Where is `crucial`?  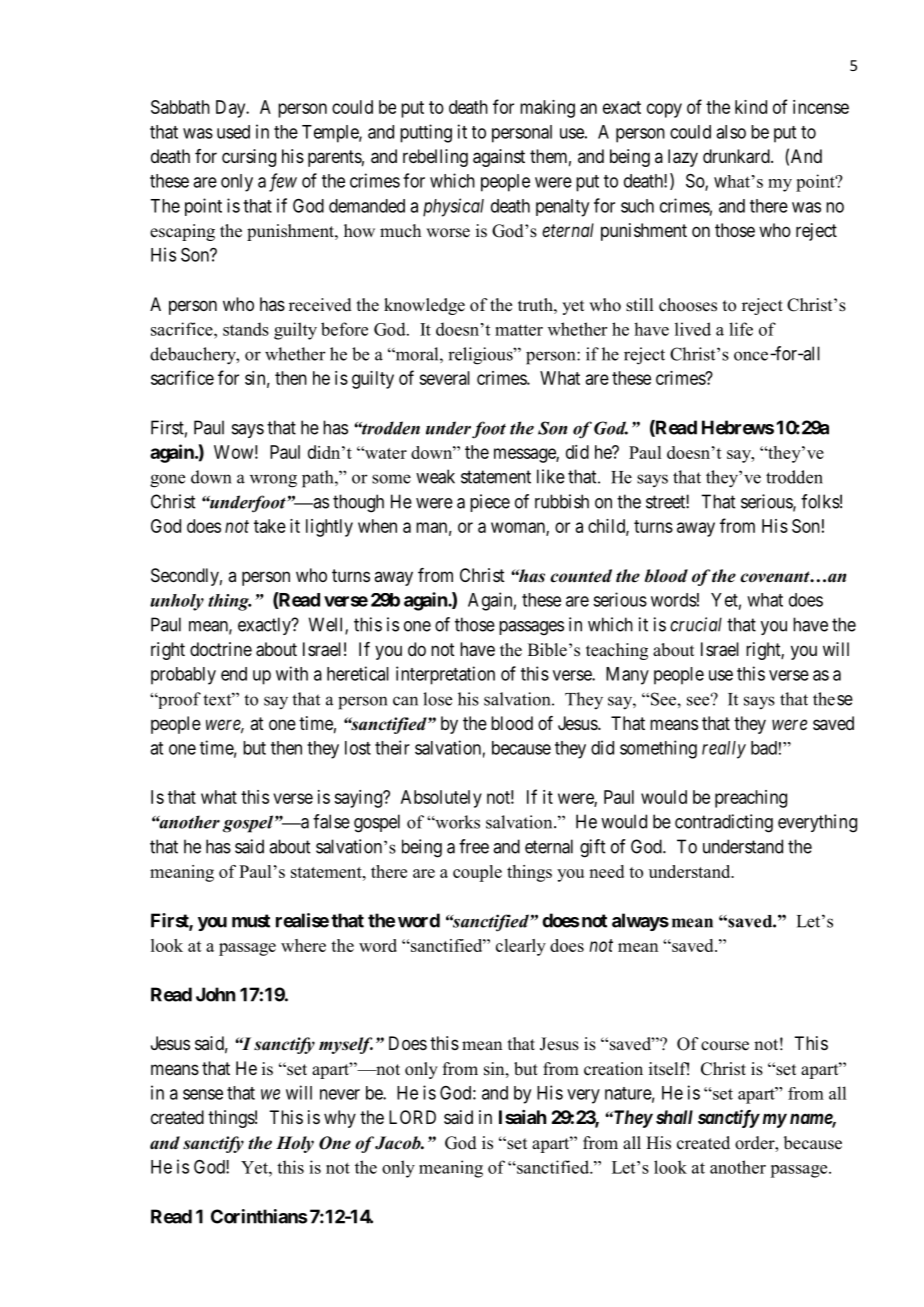
crucial is located at coordinates (696, 624).
